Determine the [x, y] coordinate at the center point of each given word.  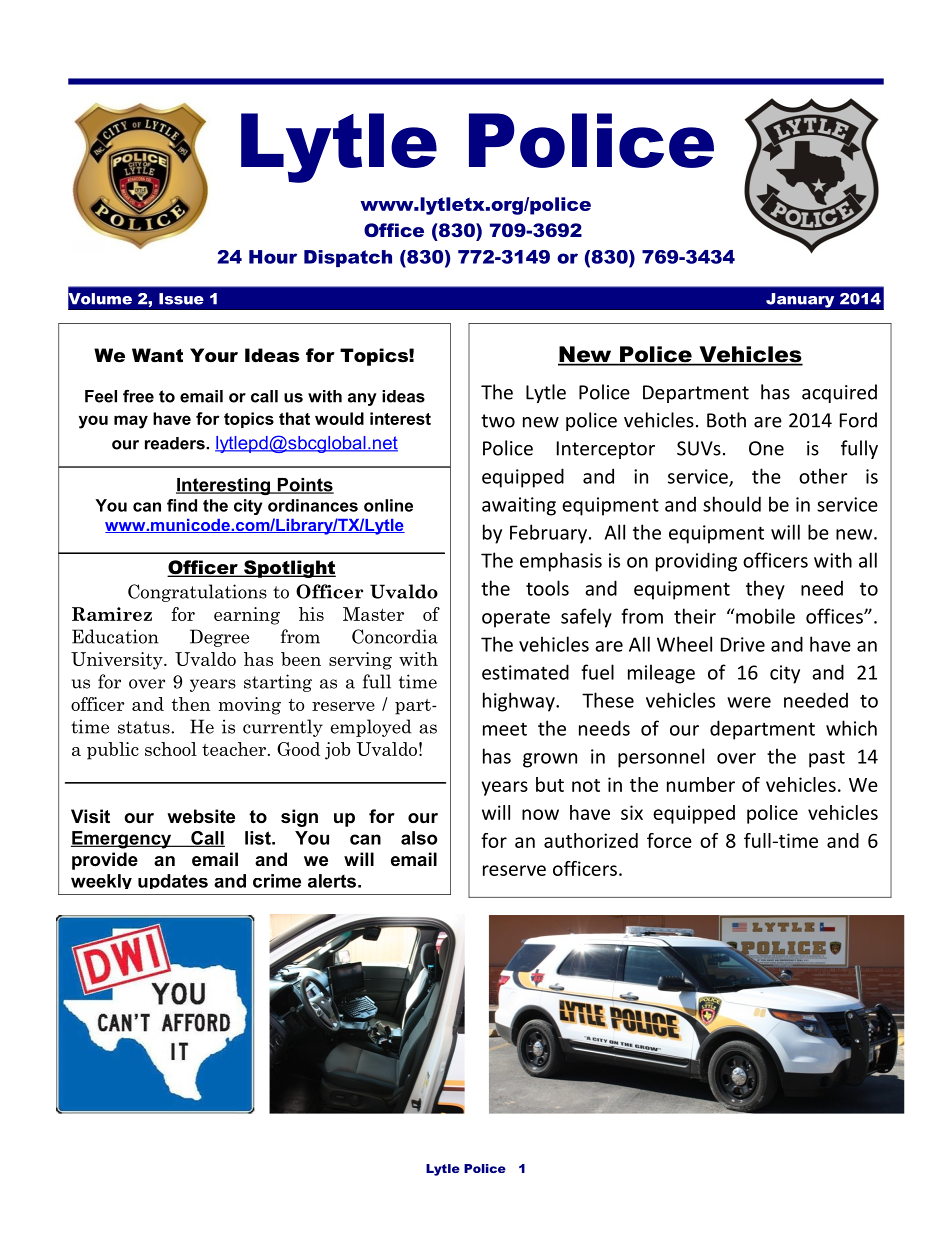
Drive [743, 644]
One [766, 448]
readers [176, 443]
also [419, 838]
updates [173, 881]
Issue [181, 299]
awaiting [519, 506]
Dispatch [348, 258]
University [118, 661]
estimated [525, 672]
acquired [839, 393]
